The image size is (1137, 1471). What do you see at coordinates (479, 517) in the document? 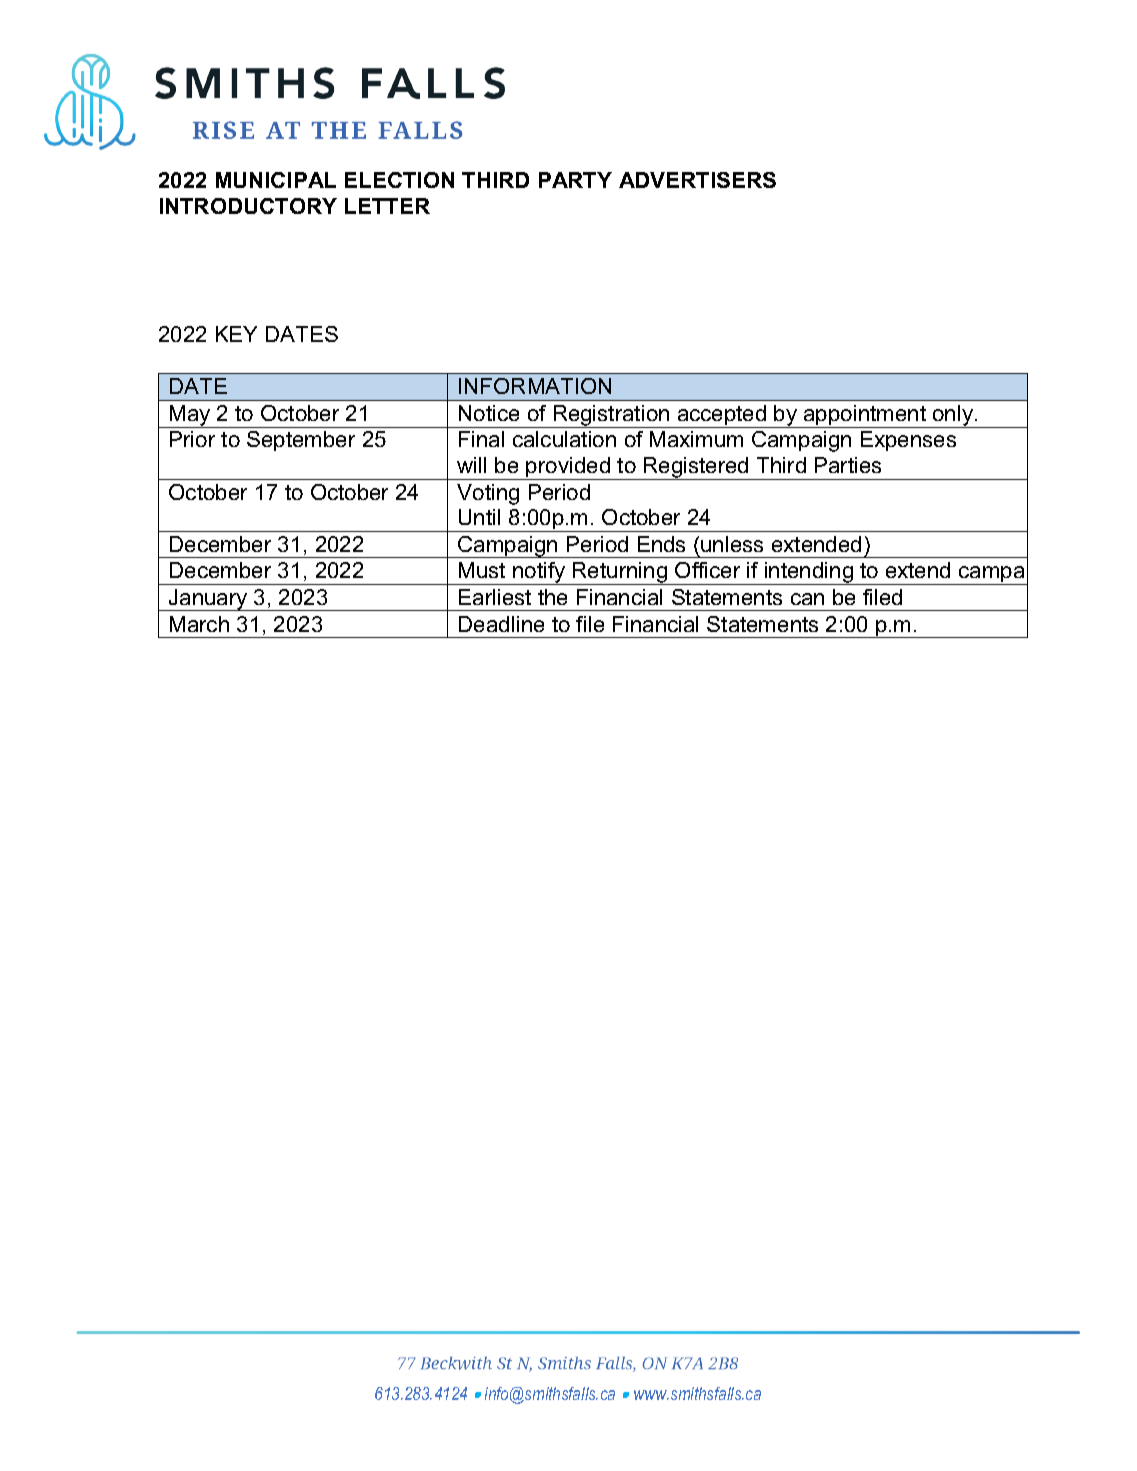
I see `Until` at bounding box center [479, 517].
